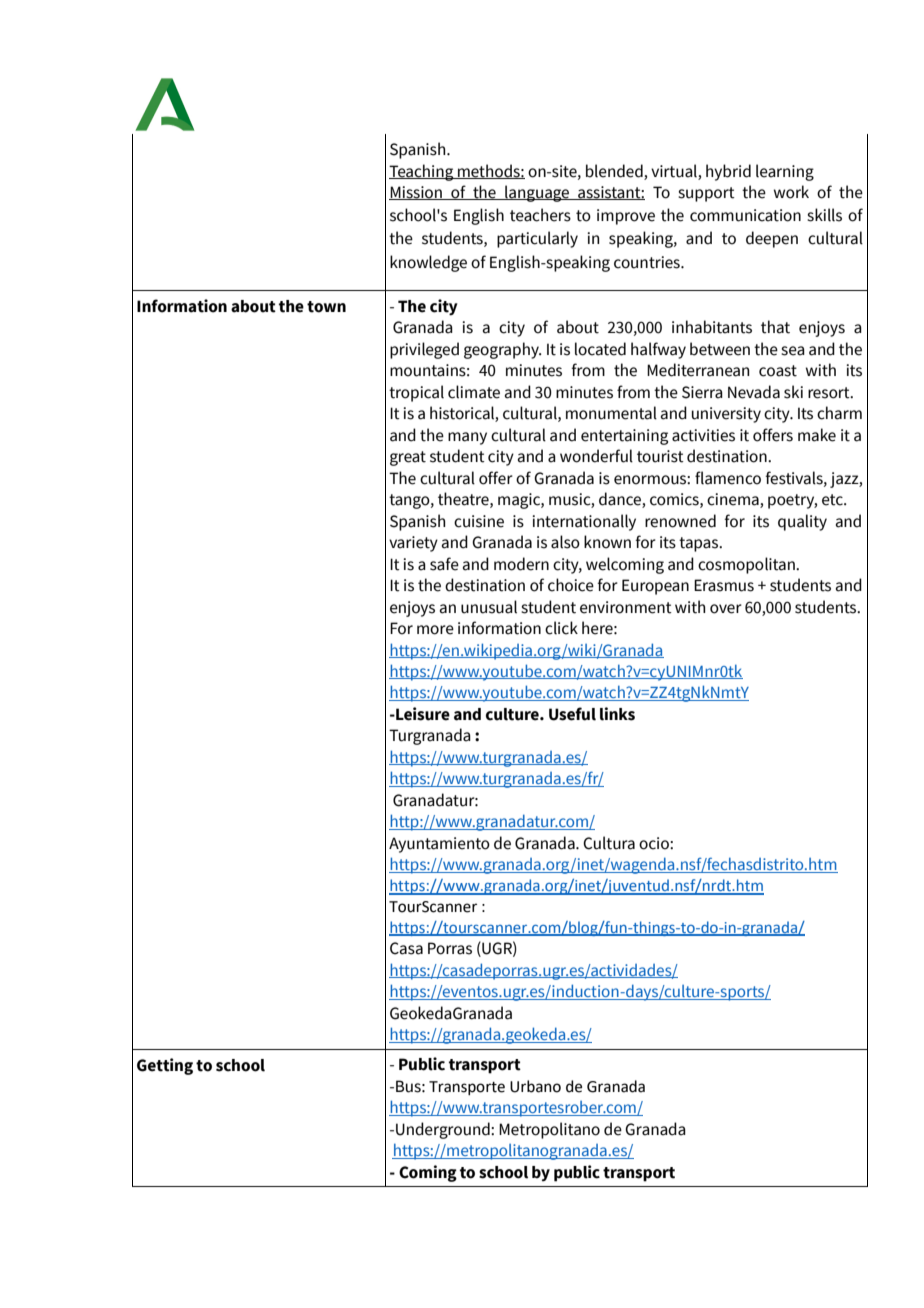 This image has width=924, height=1308. Describe the element at coordinates (444, 1130) in the image. I see `Underground` at that location.
